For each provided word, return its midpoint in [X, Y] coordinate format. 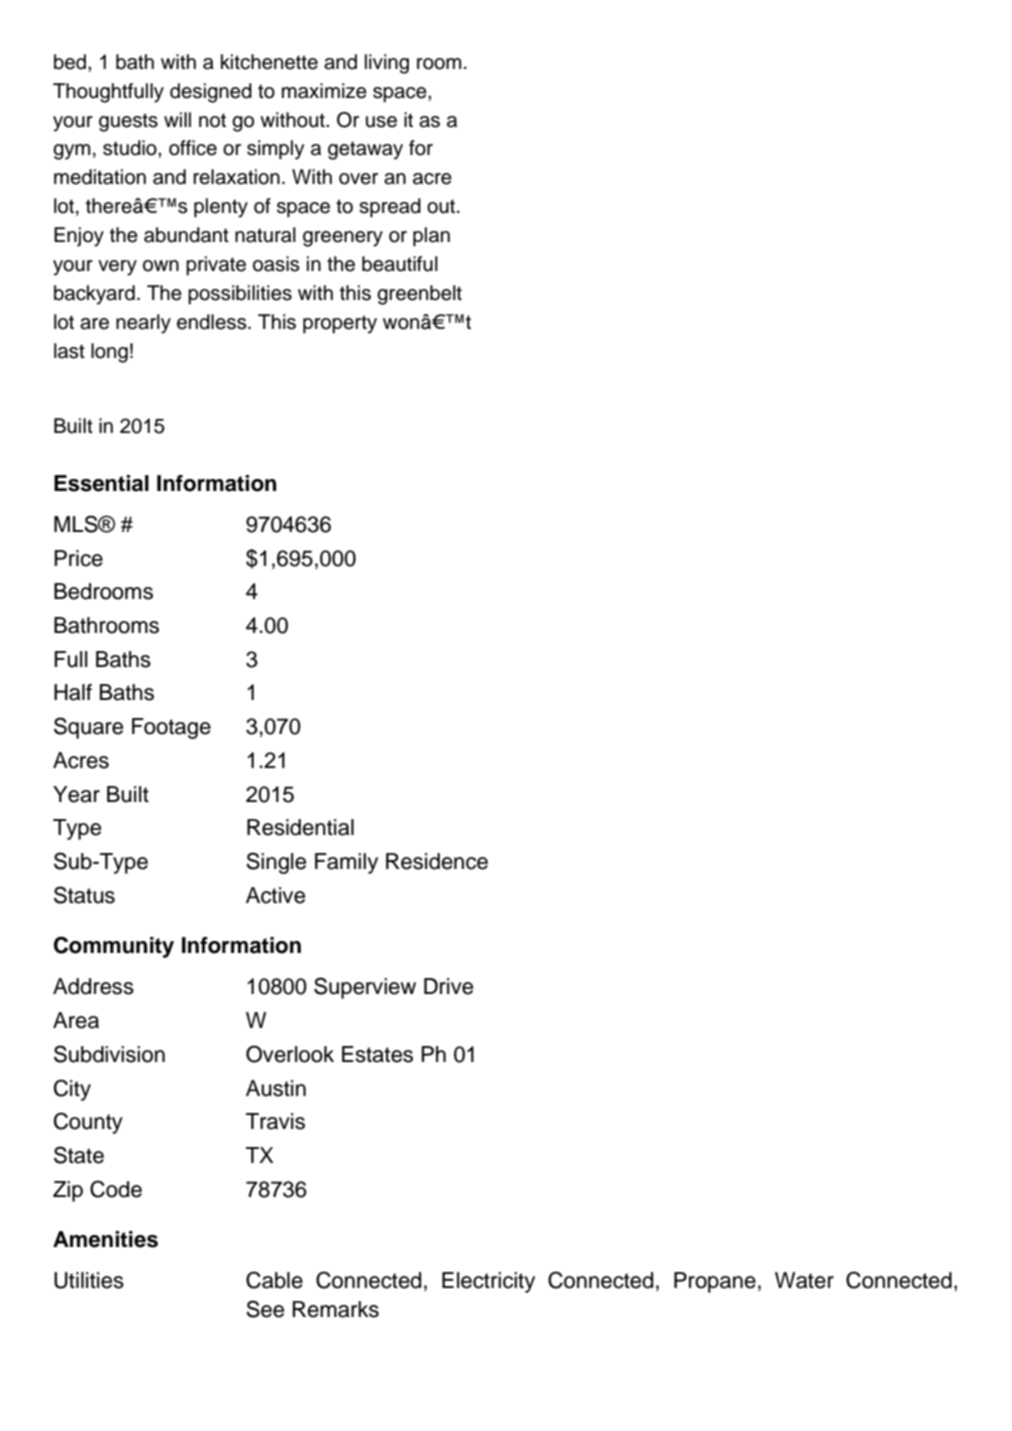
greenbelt [419, 295]
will [177, 119]
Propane [715, 1282]
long [109, 353]
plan [431, 237]
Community [114, 947]
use [381, 122]
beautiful [400, 264]
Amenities [105, 1239]
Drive [448, 986]
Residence [437, 861]
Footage [171, 728]
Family [346, 863]
